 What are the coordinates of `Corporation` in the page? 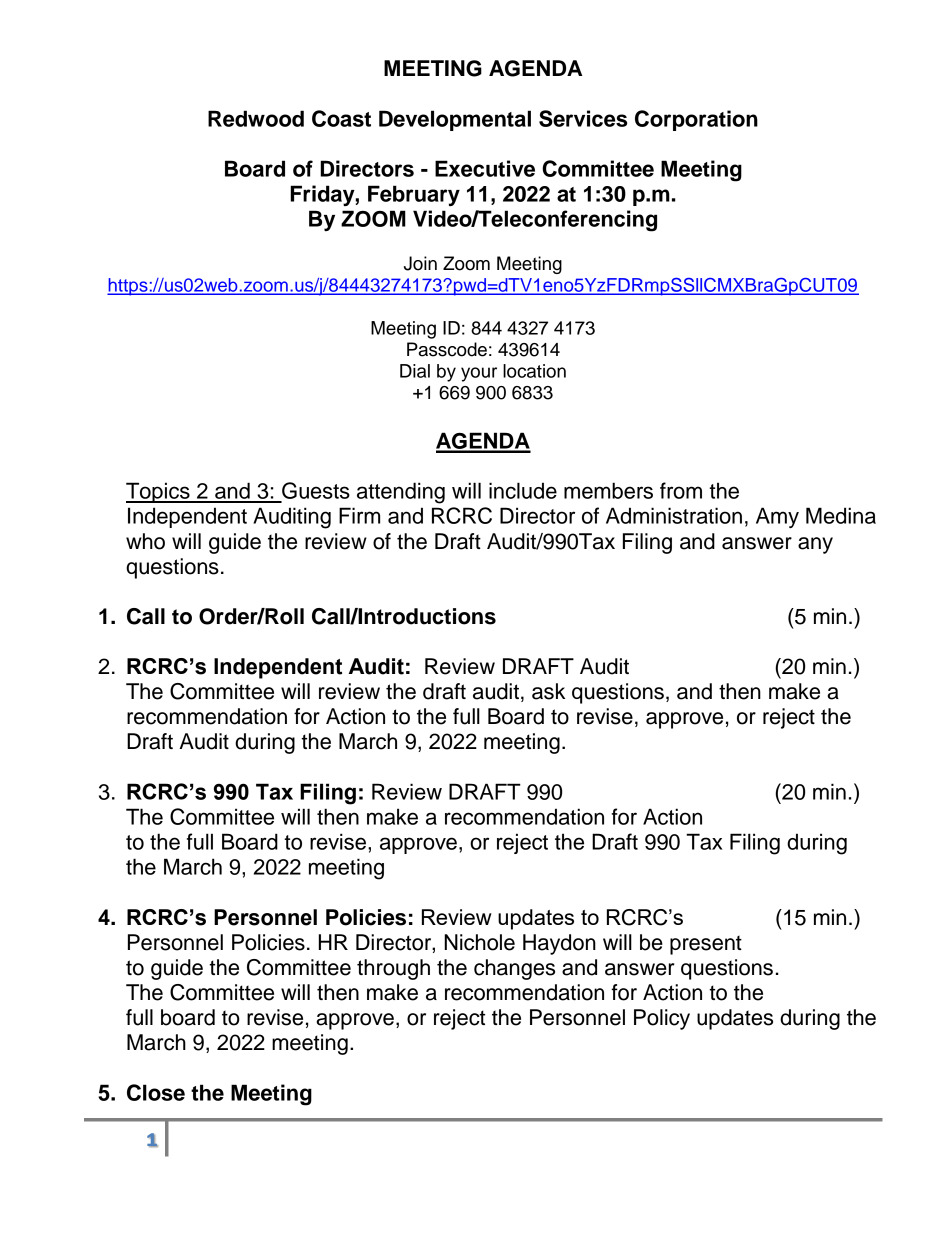 It's located at (696, 120).
